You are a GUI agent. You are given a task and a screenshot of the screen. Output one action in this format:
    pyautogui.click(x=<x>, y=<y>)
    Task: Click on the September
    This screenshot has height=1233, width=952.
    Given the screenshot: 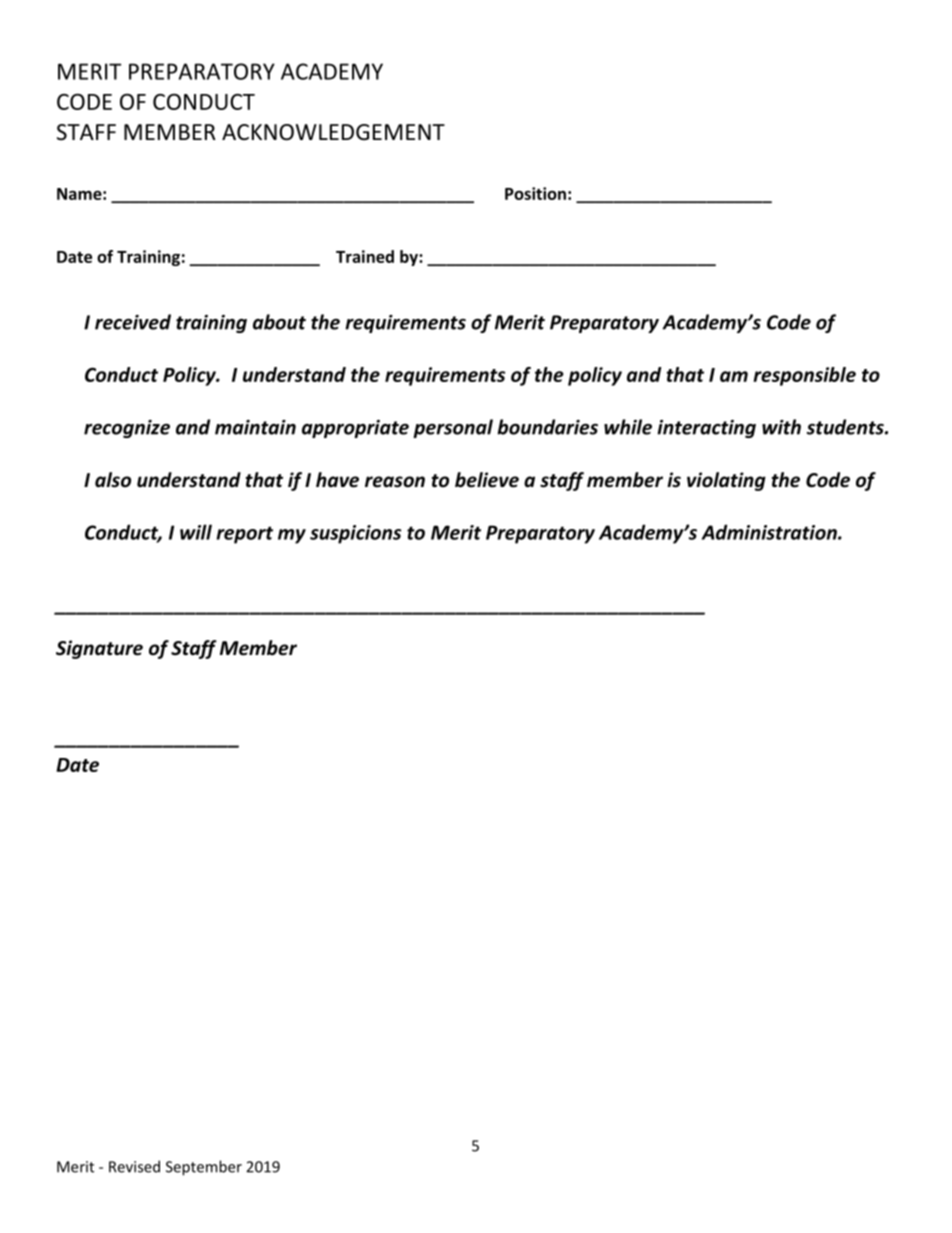 What is the action you would take?
    pyautogui.click(x=204, y=1168)
